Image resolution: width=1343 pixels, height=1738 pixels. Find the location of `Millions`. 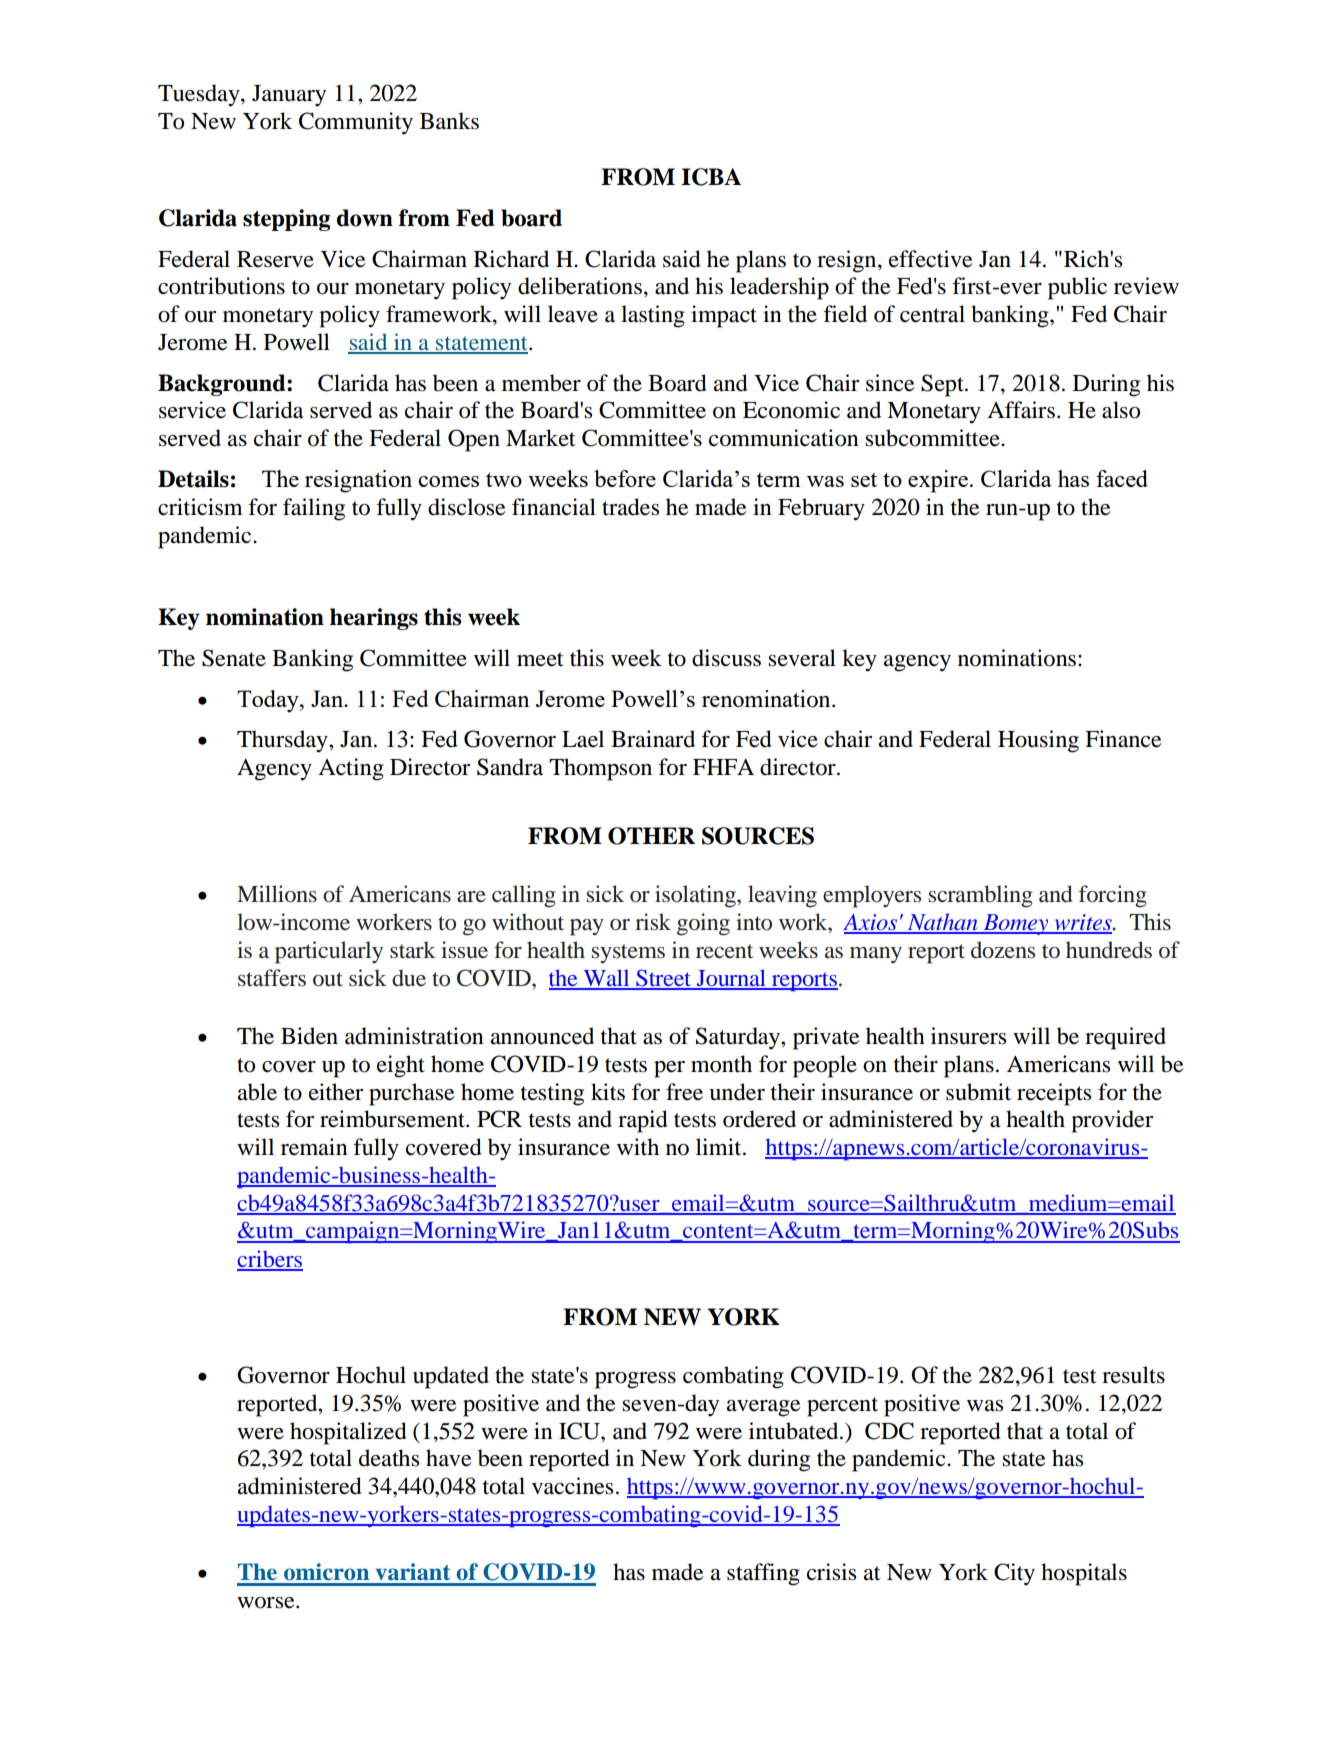

Millions is located at coordinates (277, 894).
